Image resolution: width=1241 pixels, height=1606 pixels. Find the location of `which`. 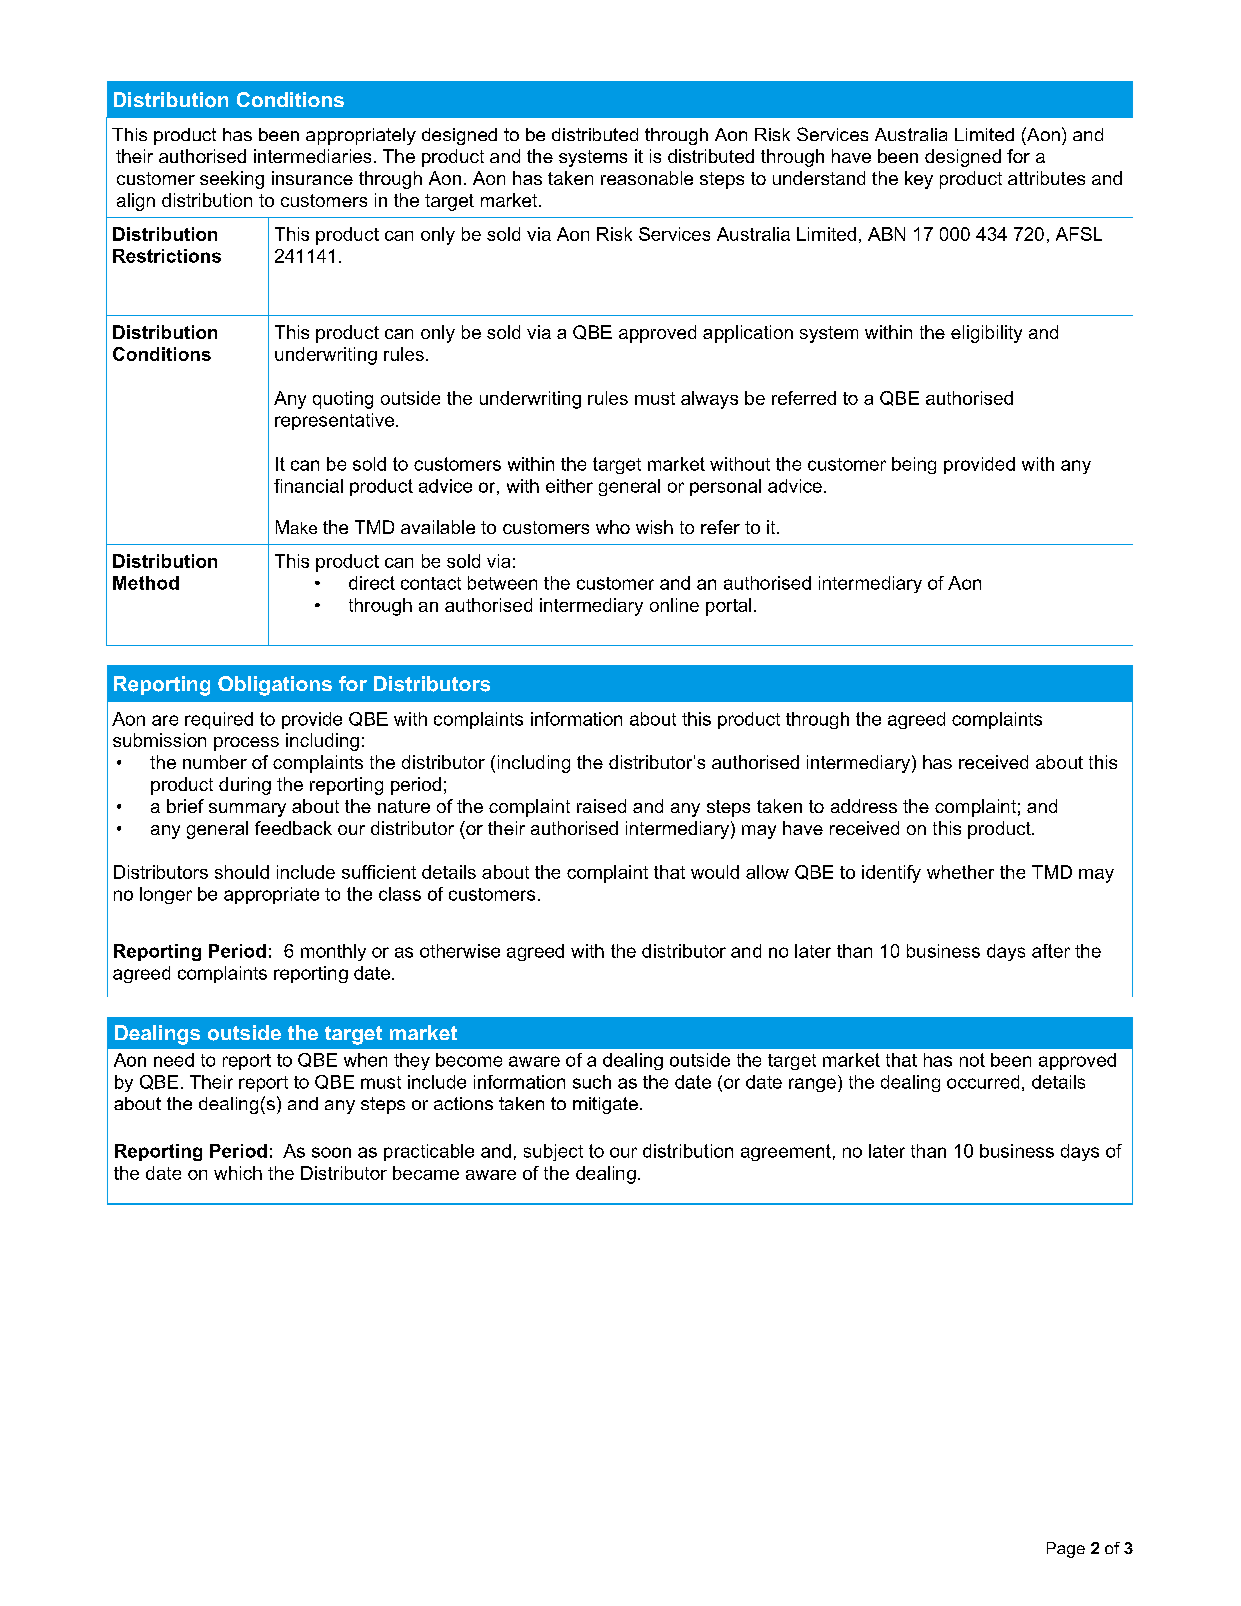

which is located at coordinates (238, 1173).
